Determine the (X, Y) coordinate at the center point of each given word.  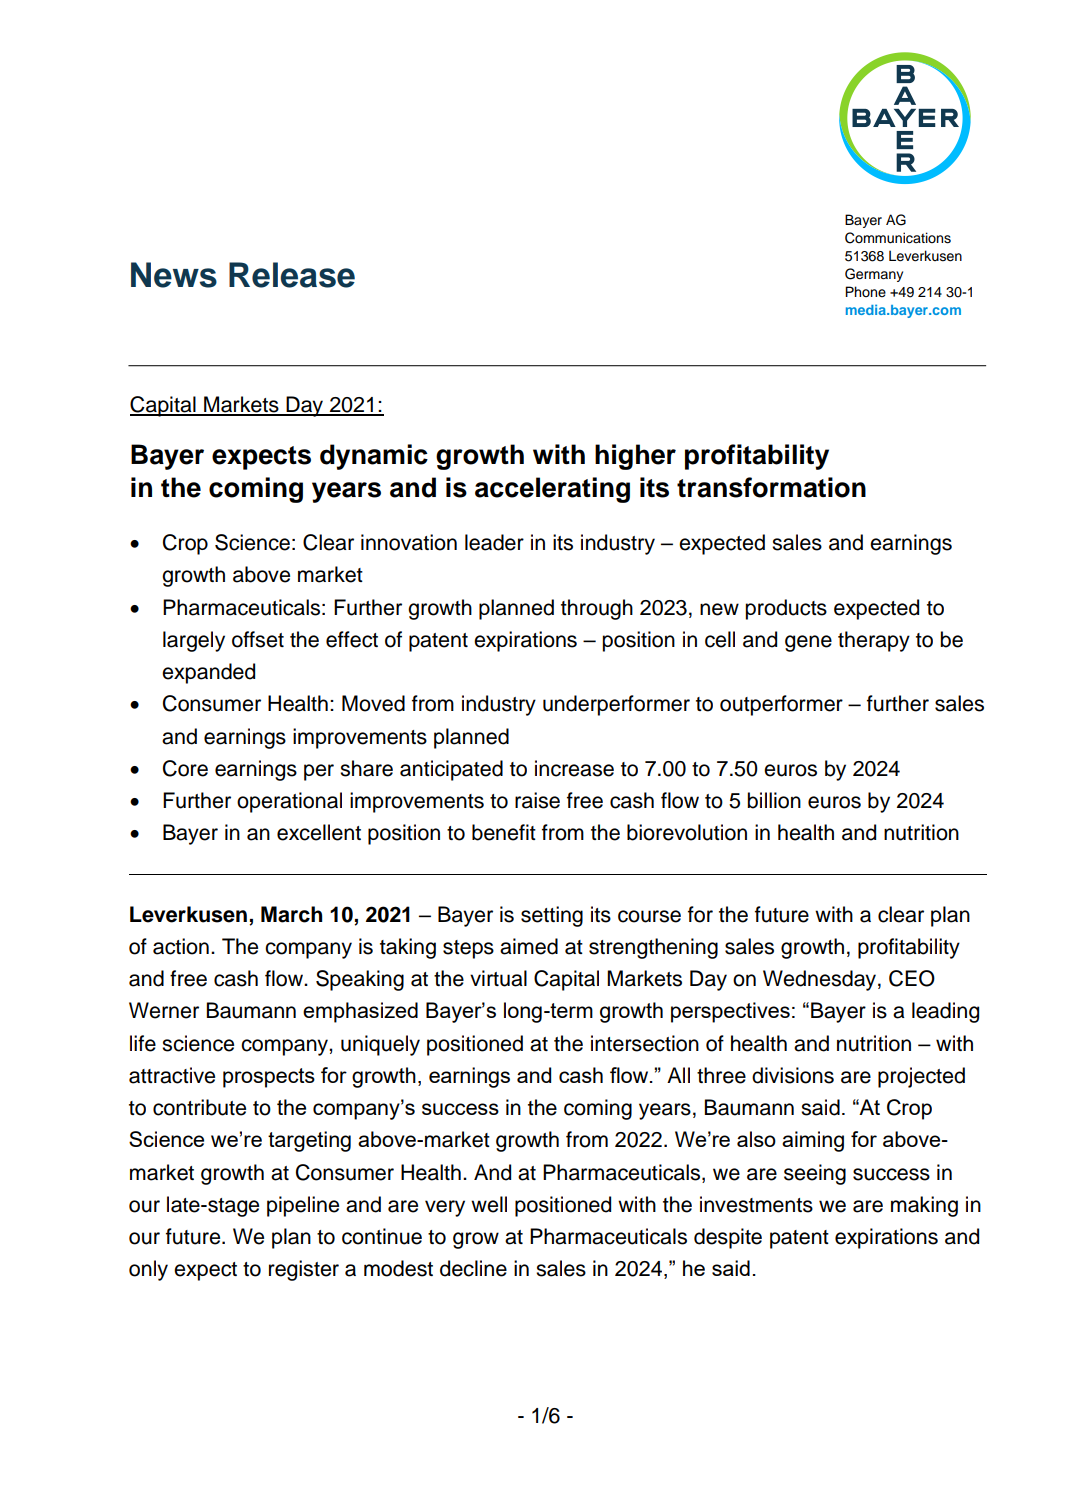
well (489, 1204)
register (304, 1270)
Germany (874, 275)
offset (258, 639)
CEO (912, 978)
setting (552, 916)
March (291, 914)
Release (292, 275)
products (786, 609)
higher (635, 457)
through (597, 609)
